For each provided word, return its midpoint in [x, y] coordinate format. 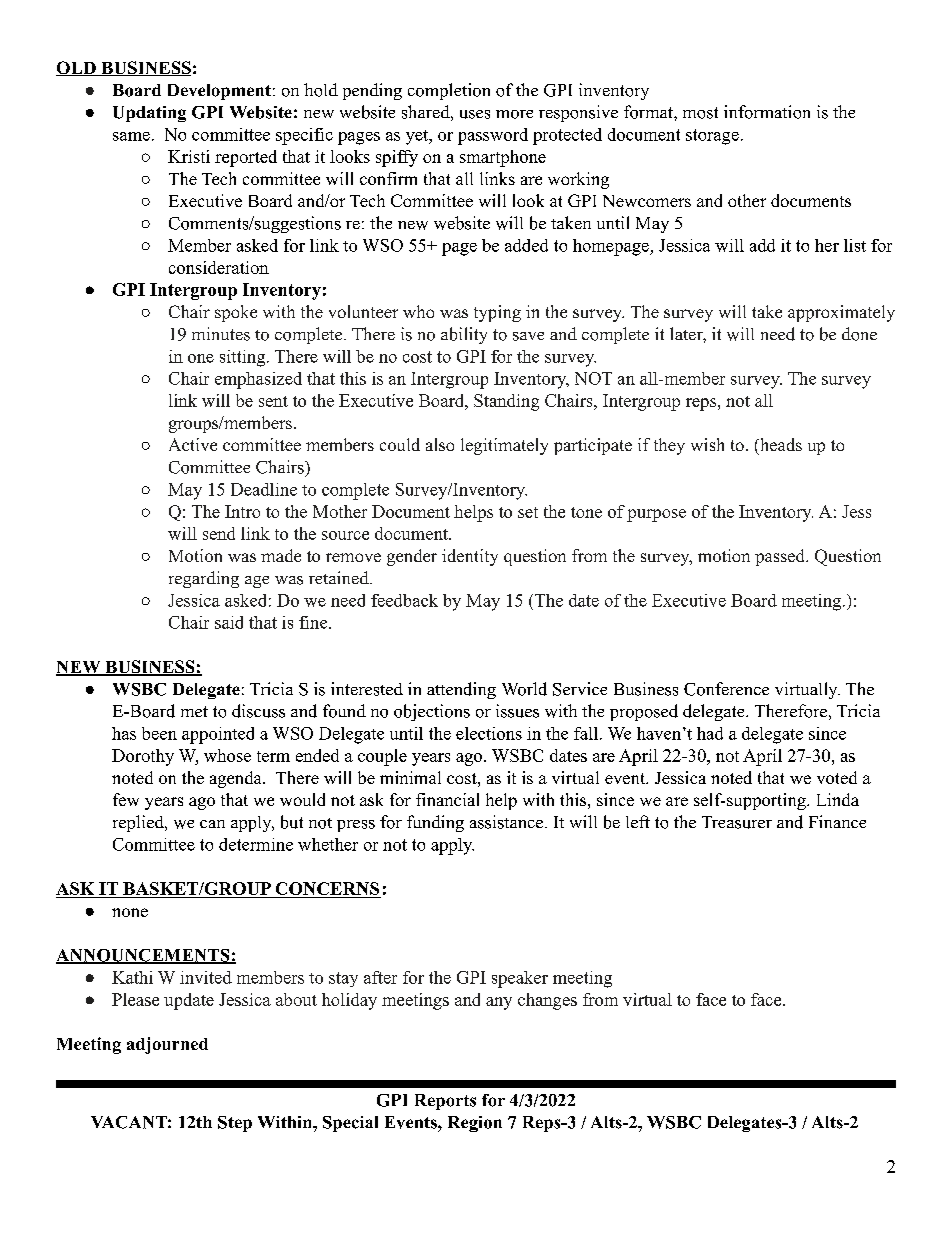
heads [779, 446]
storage [712, 137]
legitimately [504, 446]
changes [547, 1001]
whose [227, 755]
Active [193, 444]
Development [219, 92]
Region [475, 1124]
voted [837, 777]
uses [475, 114]
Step [235, 1124]
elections [489, 733]
